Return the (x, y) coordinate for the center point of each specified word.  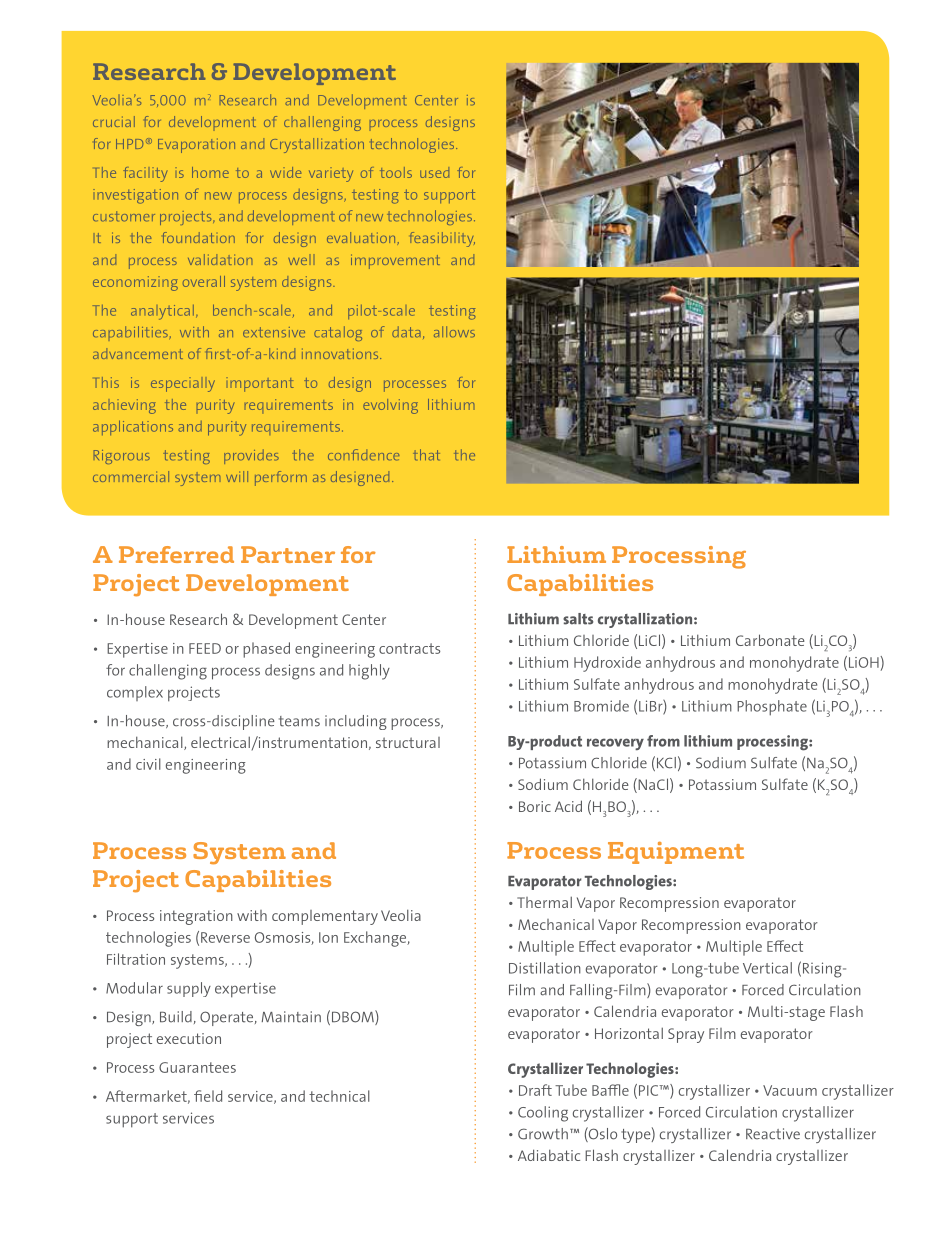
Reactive (773, 1134)
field (208, 1096)
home (210, 172)
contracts (409, 648)
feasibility (442, 239)
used (434, 172)
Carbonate (770, 640)
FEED (205, 648)
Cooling (543, 1114)
